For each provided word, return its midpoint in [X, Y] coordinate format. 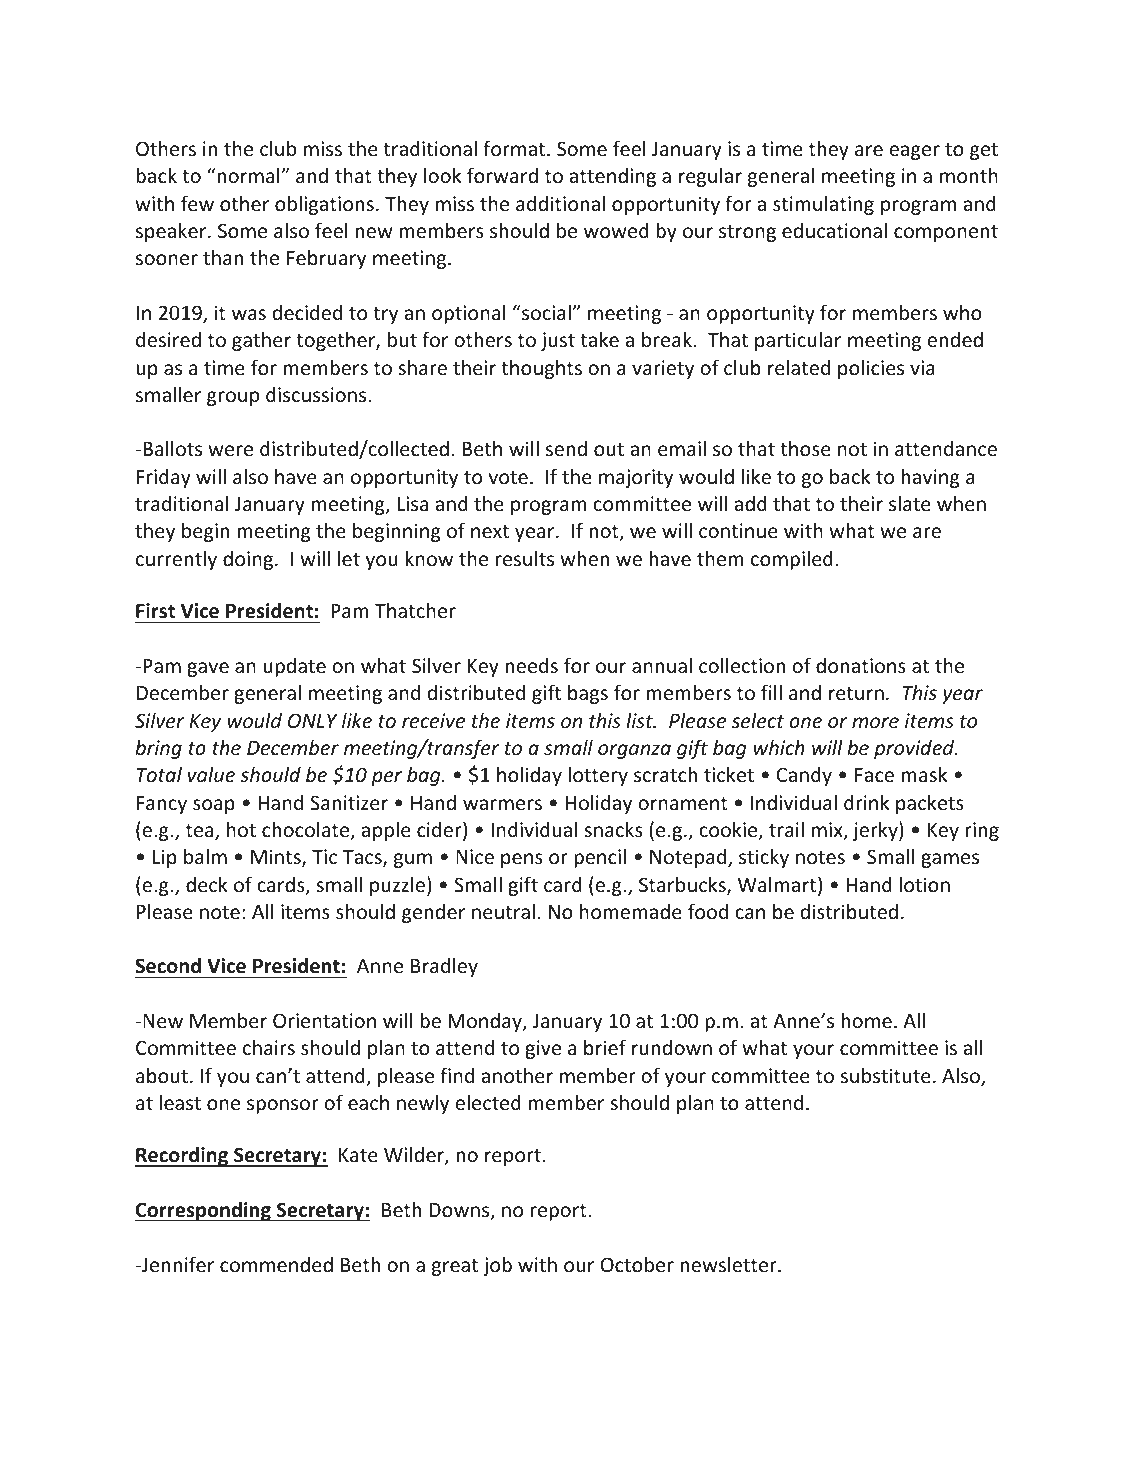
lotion [924, 884]
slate [910, 503]
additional [560, 203]
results [525, 558]
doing [248, 560]
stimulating [823, 205]
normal [249, 175]
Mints [277, 858]
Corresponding [204, 1211]
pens [522, 860]
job [497, 1266]
